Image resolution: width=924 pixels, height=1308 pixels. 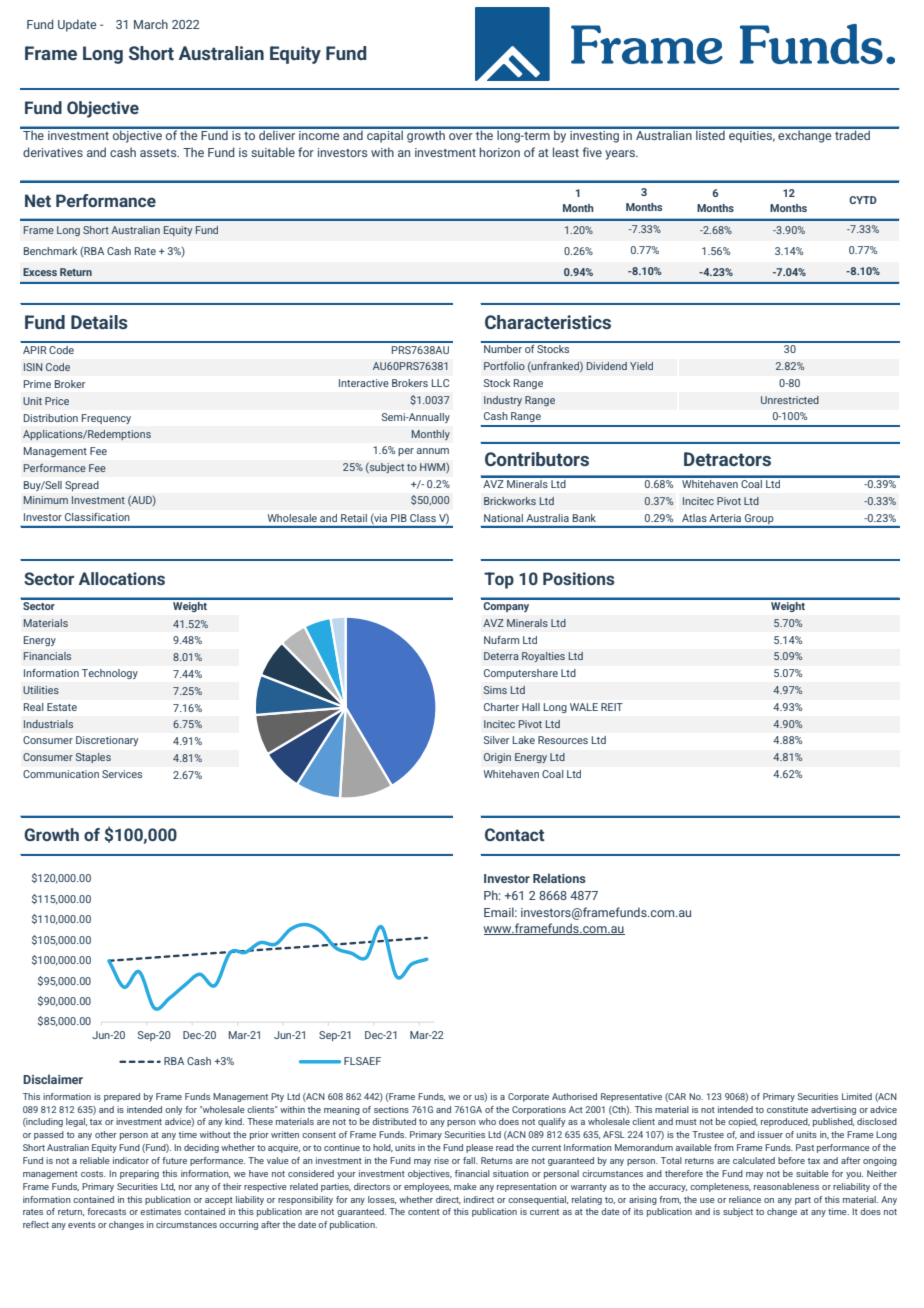 What do you see at coordinates (465, 1186) in the screenshot?
I see `make` at bounding box center [465, 1186].
